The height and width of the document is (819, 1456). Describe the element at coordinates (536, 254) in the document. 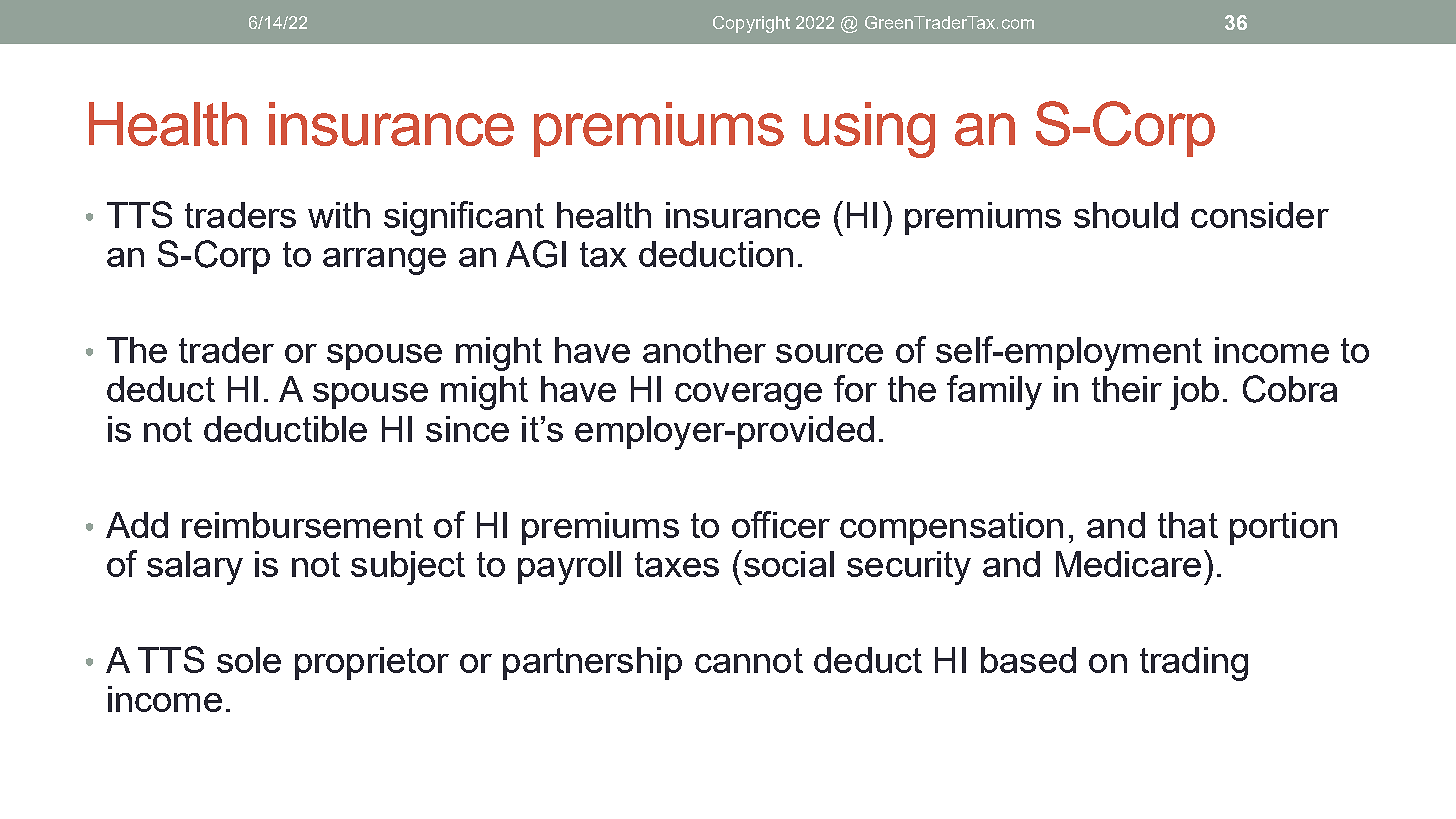

I see `AGI` at that location.
